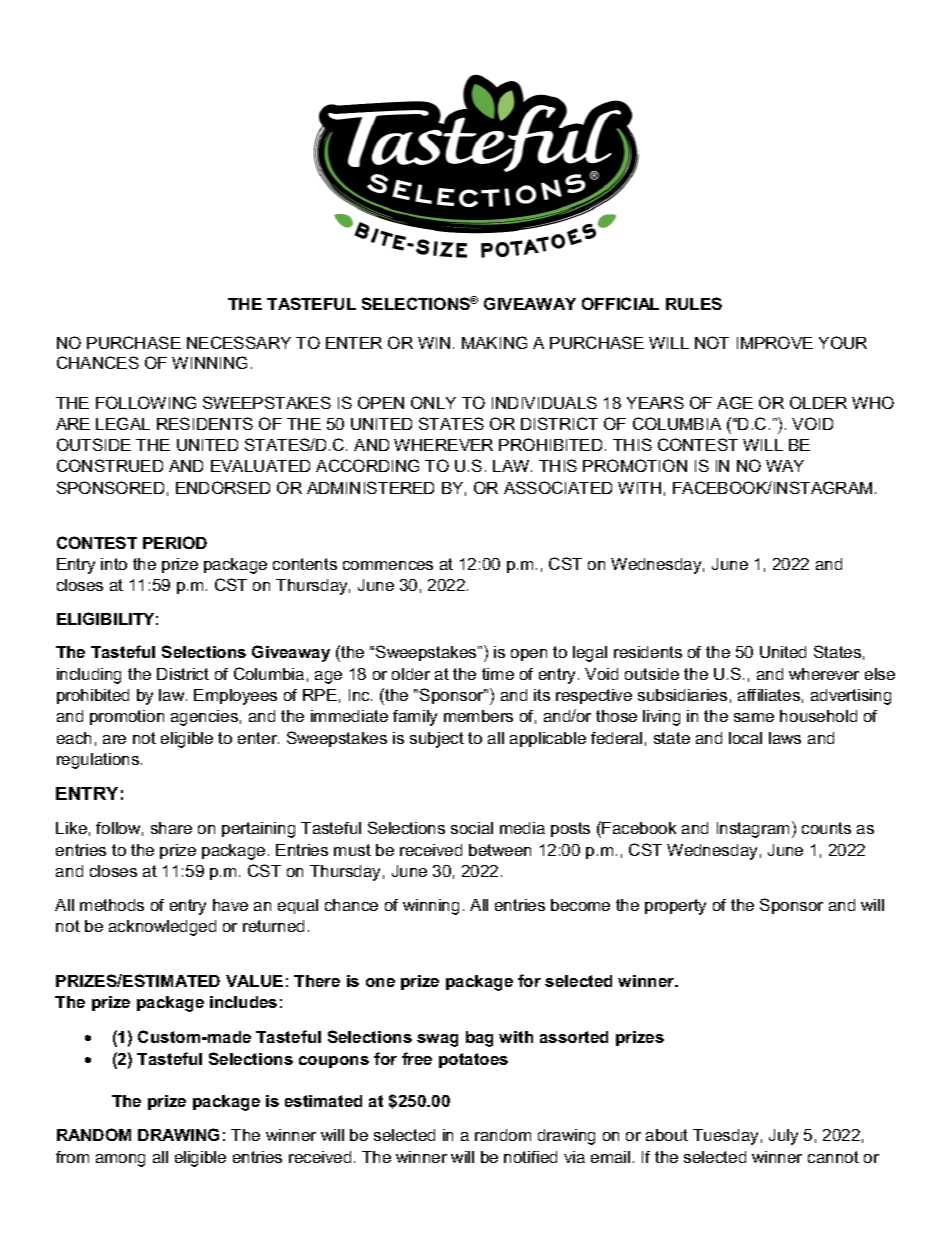  Describe the element at coordinates (99, 761) in the document. I see `regulations` at that location.
